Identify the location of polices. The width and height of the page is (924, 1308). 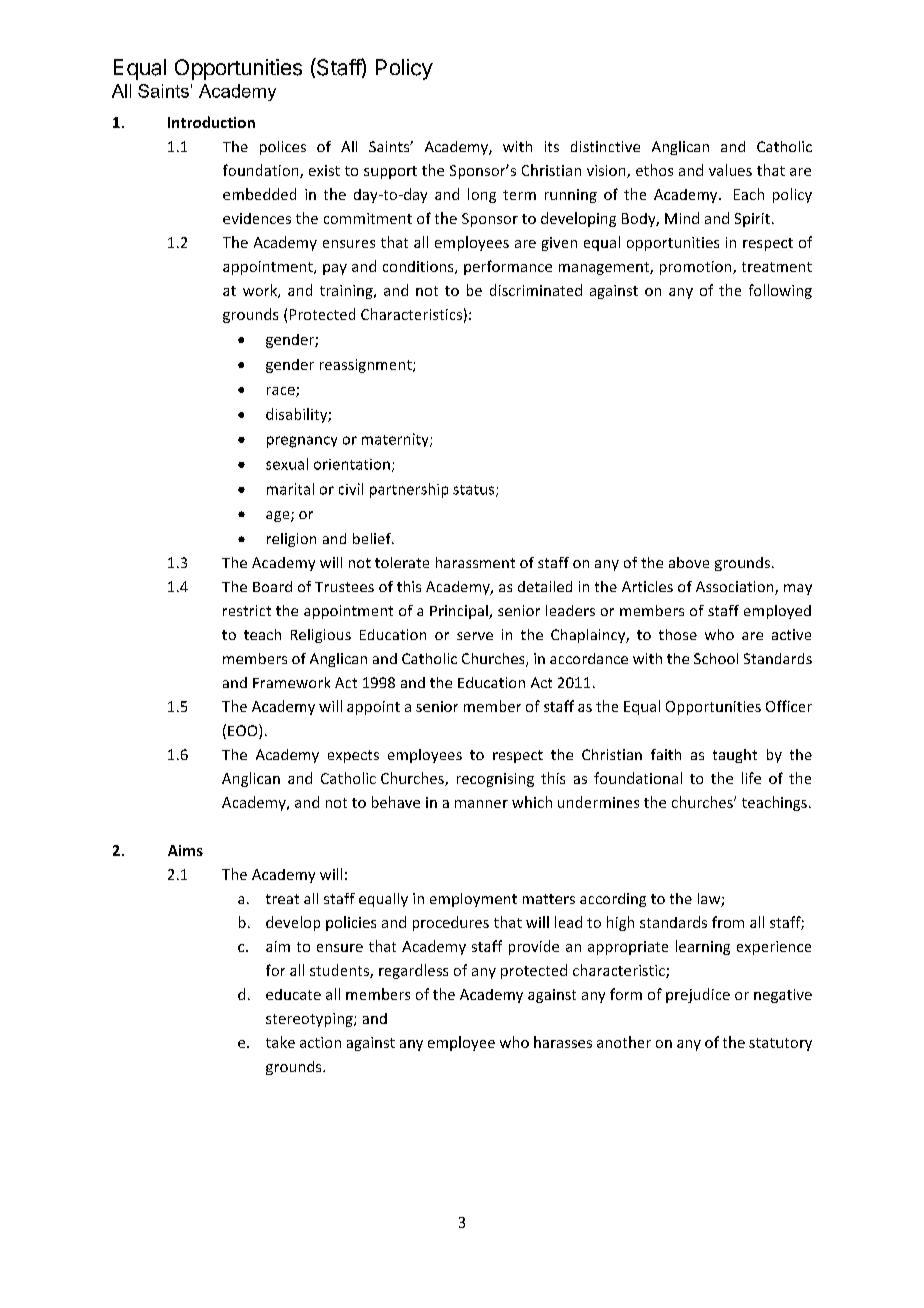
(283, 148).
